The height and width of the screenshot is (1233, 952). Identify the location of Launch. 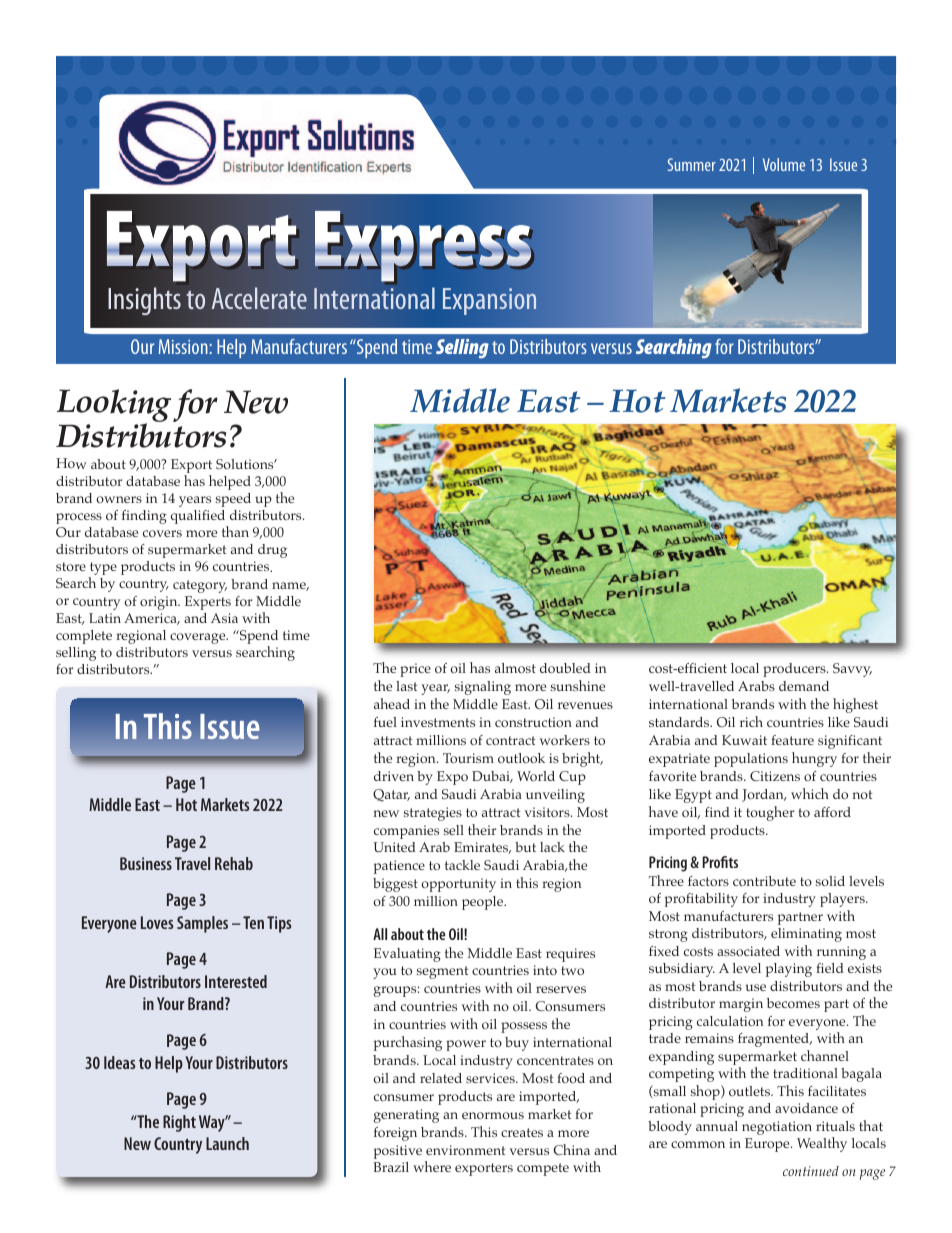
(227, 1143).
